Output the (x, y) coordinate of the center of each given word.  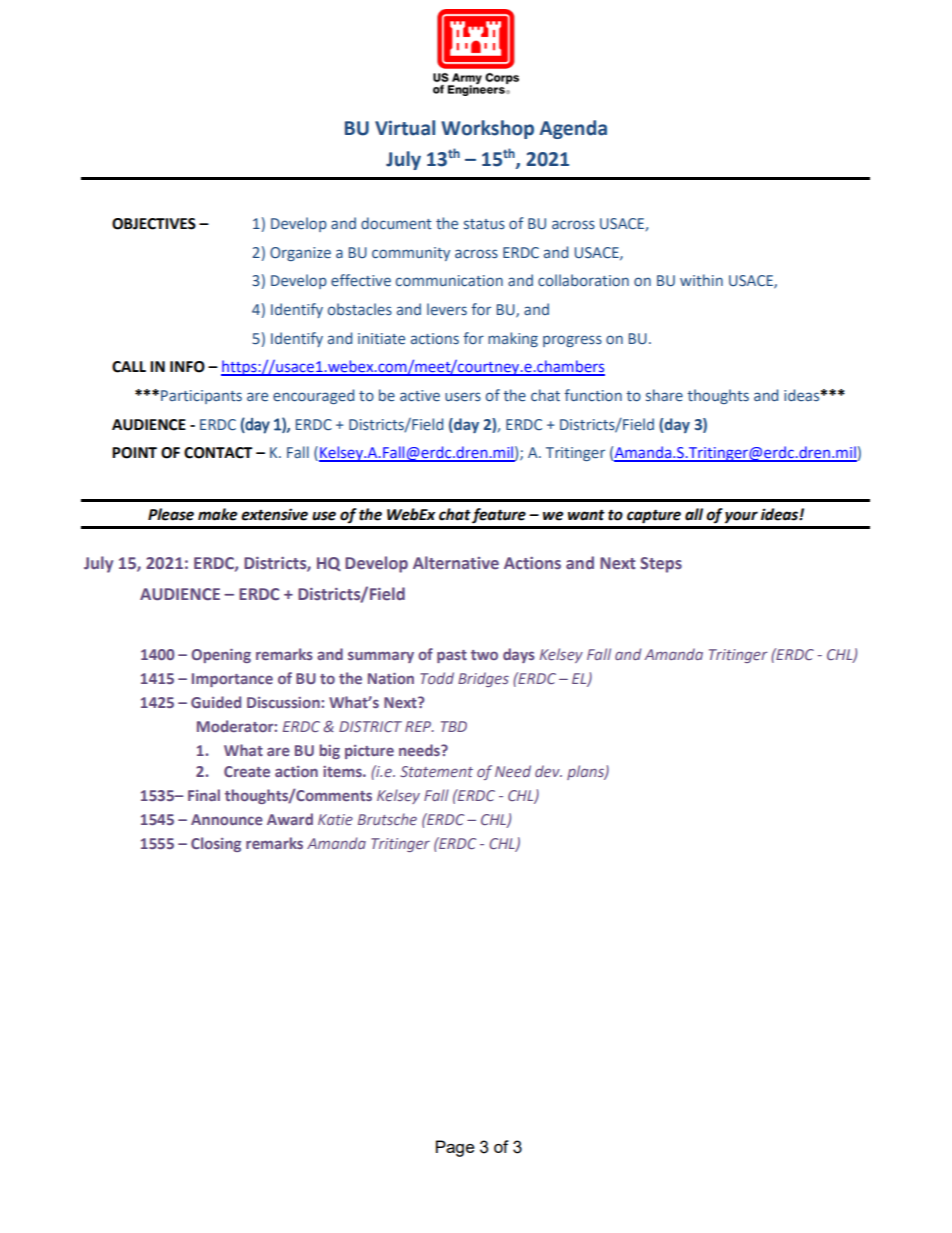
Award (290, 819)
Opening (221, 656)
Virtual (405, 128)
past (452, 656)
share (664, 395)
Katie (335, 819)
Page (455, 1148)
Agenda (573, 129)
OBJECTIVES (154, 224)
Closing (216, 844)
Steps (661, 565)
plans (586, 772)
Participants (201, 397)
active (420, 396)
